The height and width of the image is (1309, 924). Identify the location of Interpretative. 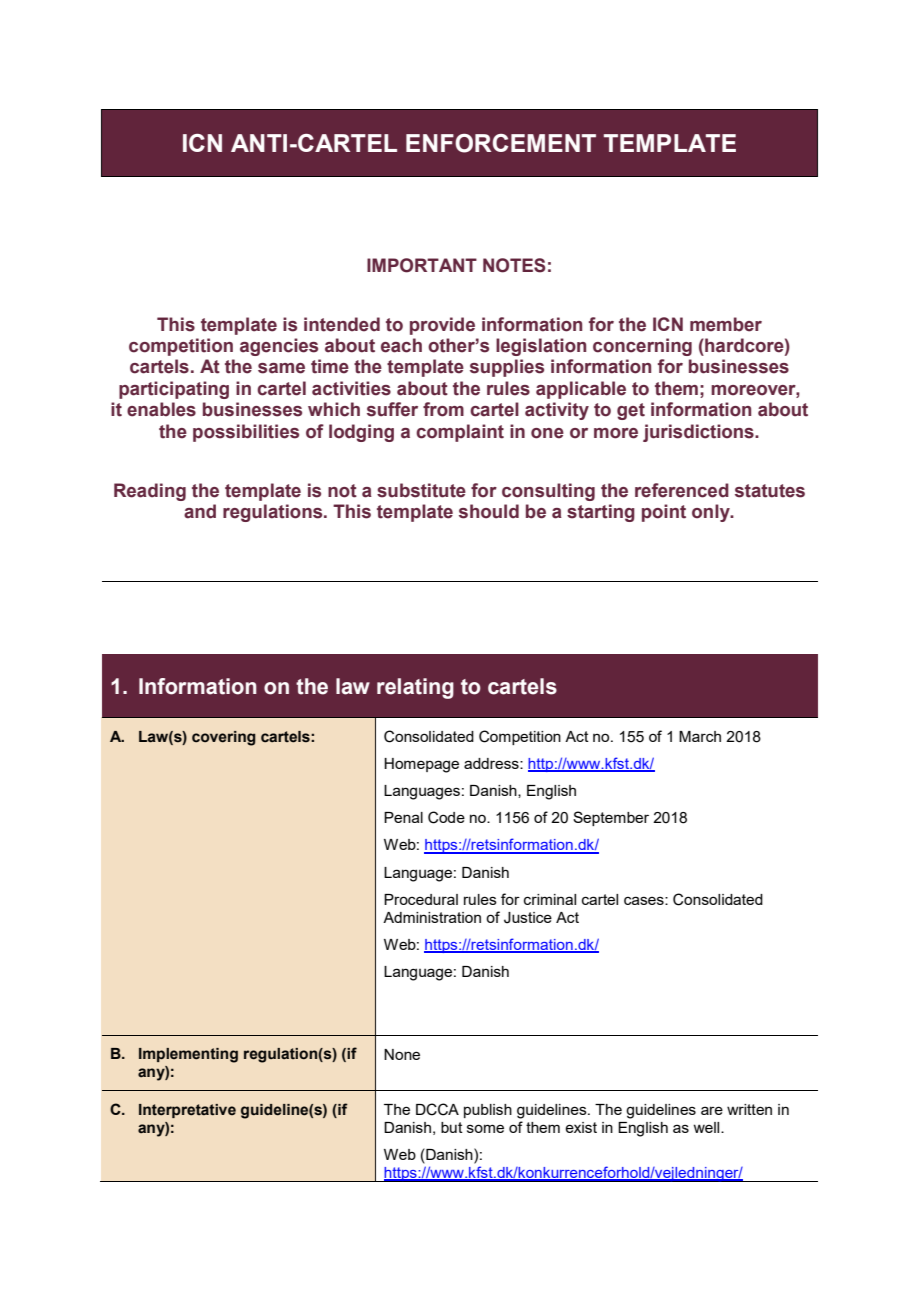
(187, 1111).
